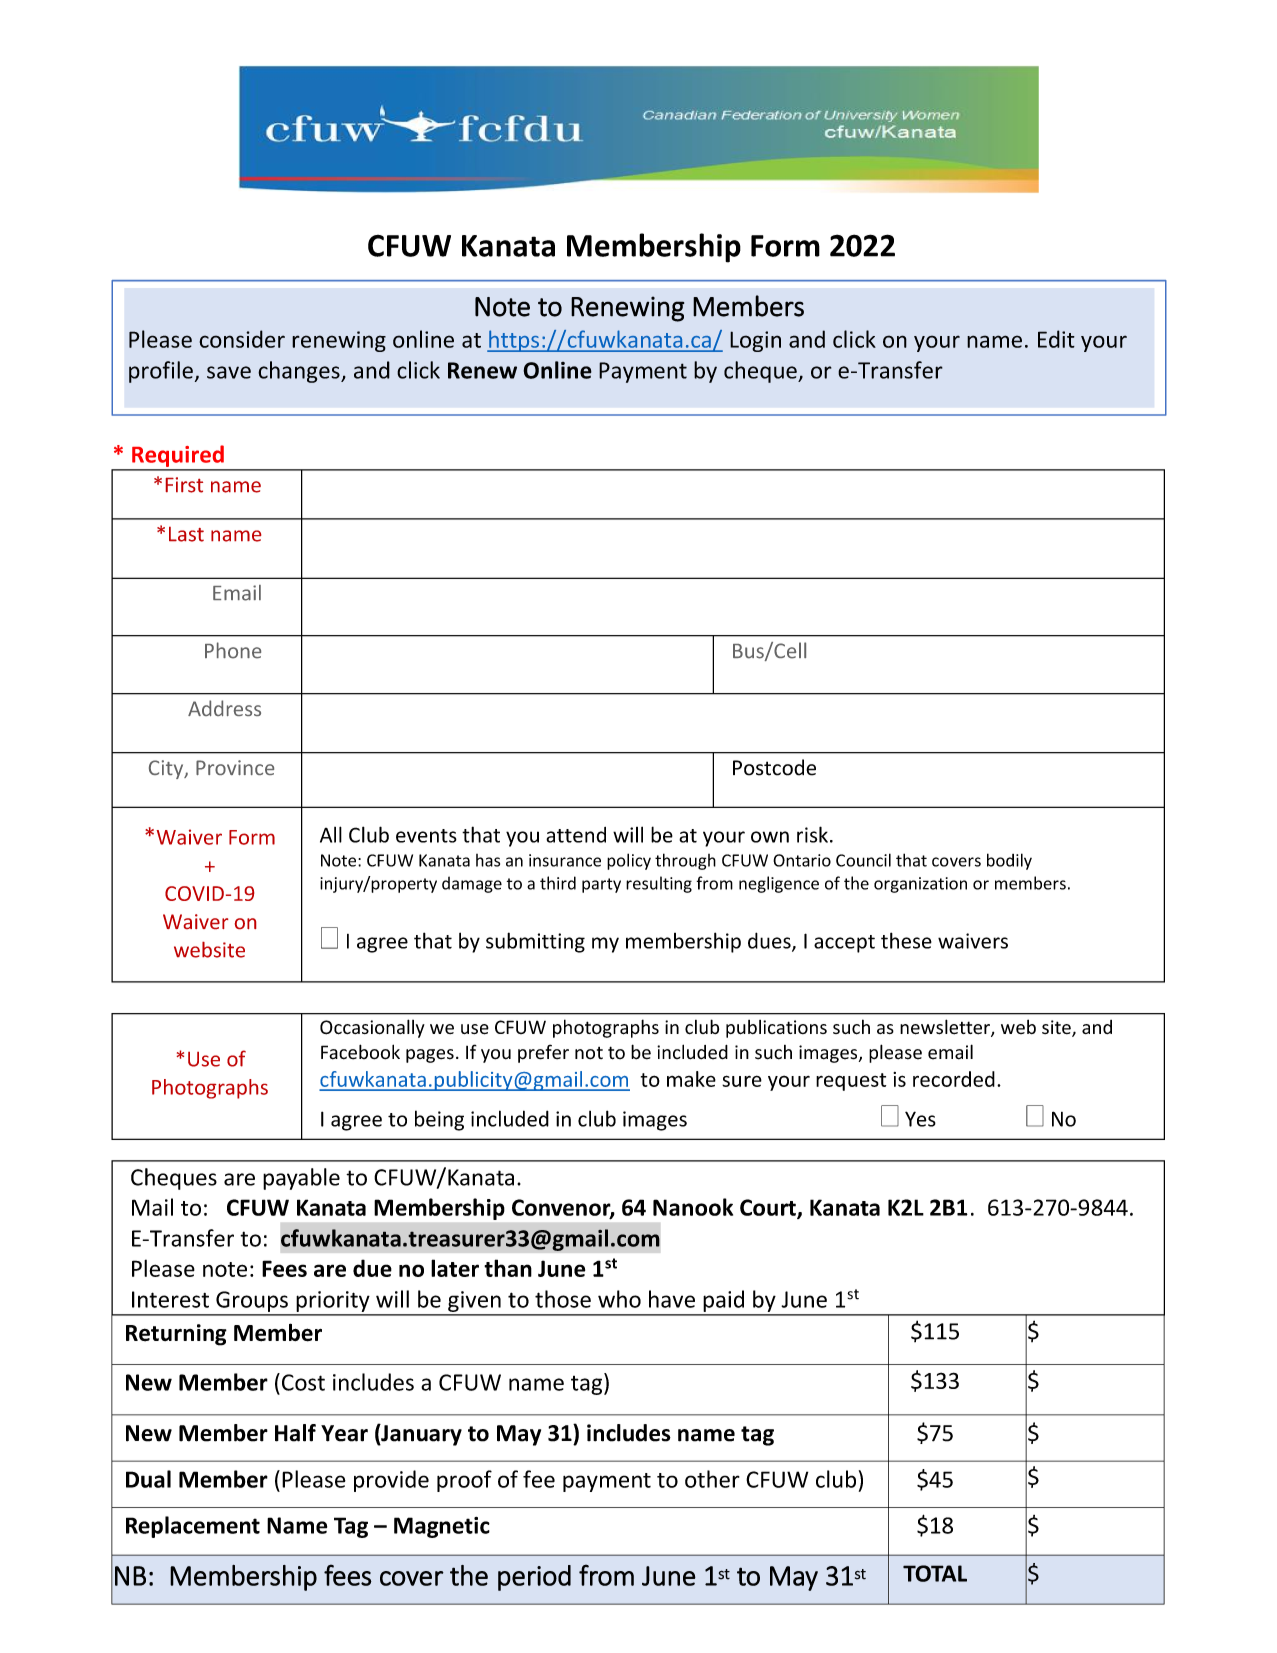  What do you see at coordinates (235, 767) in the page?
I see `Province` at bounding box center [235, 767].
